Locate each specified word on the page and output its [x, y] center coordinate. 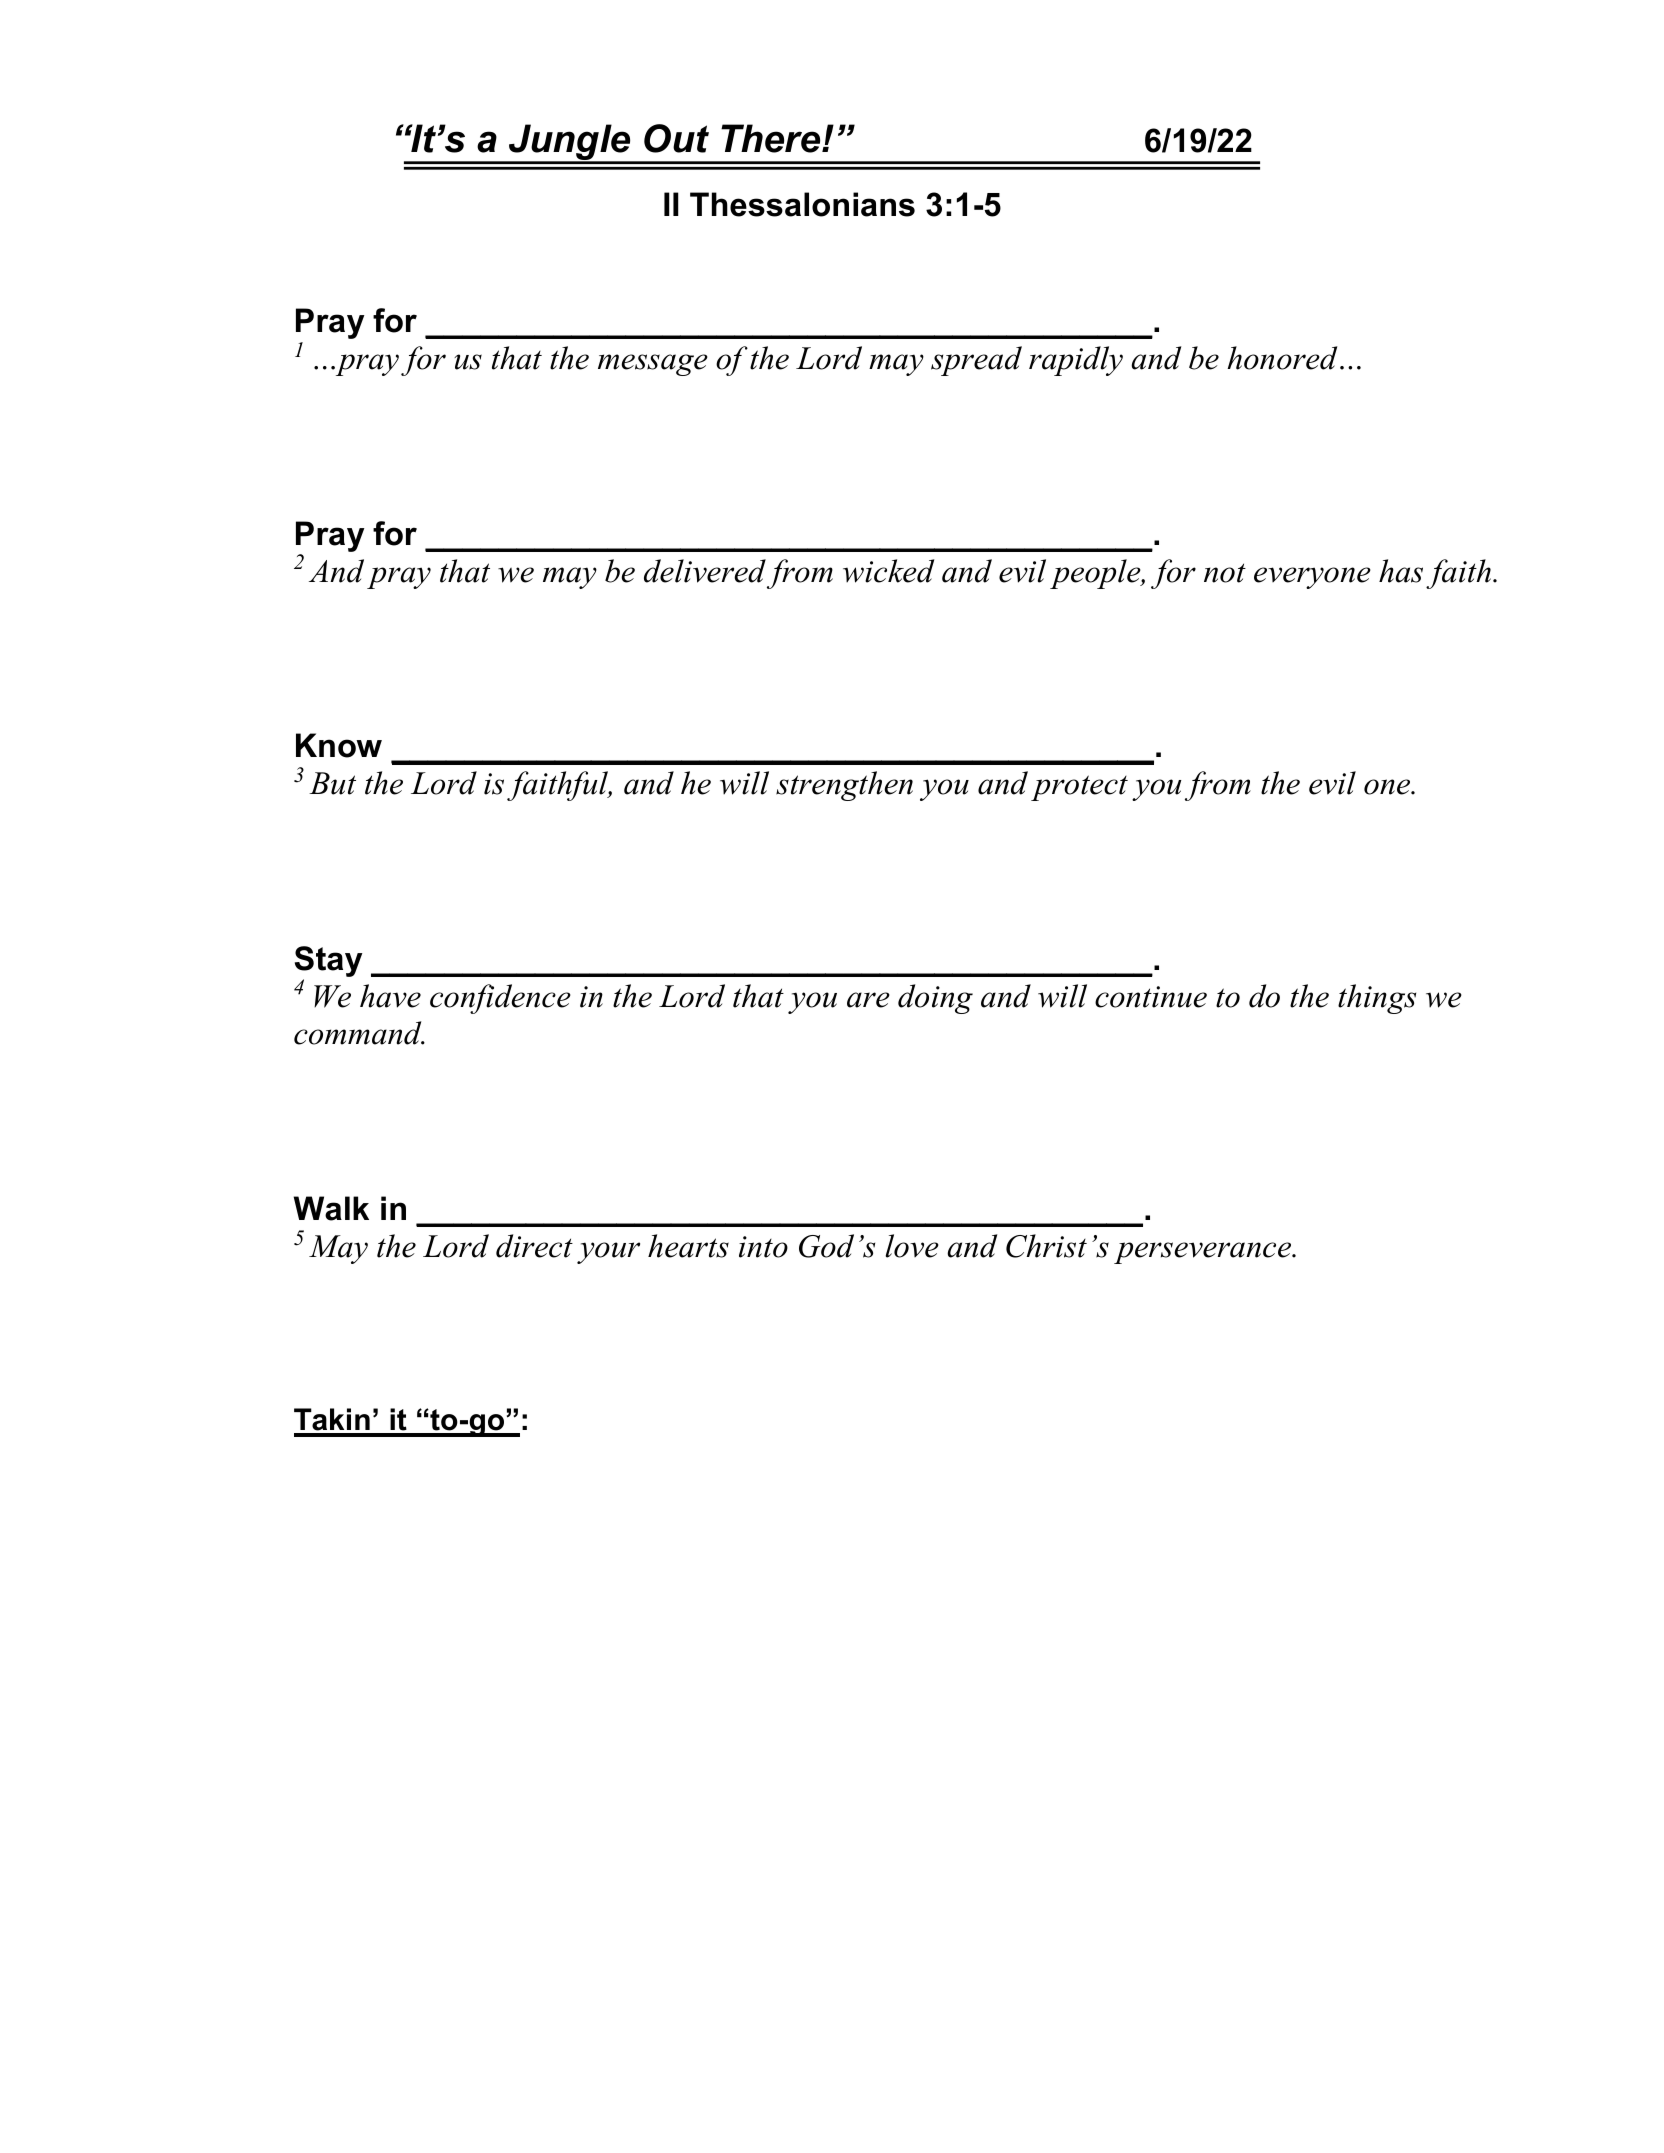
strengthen [844, 786]
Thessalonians [802, 204]
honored [1282, 358]
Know [339, 745]
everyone [1312, 578]
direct [534, 1246]
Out [676, 138]
